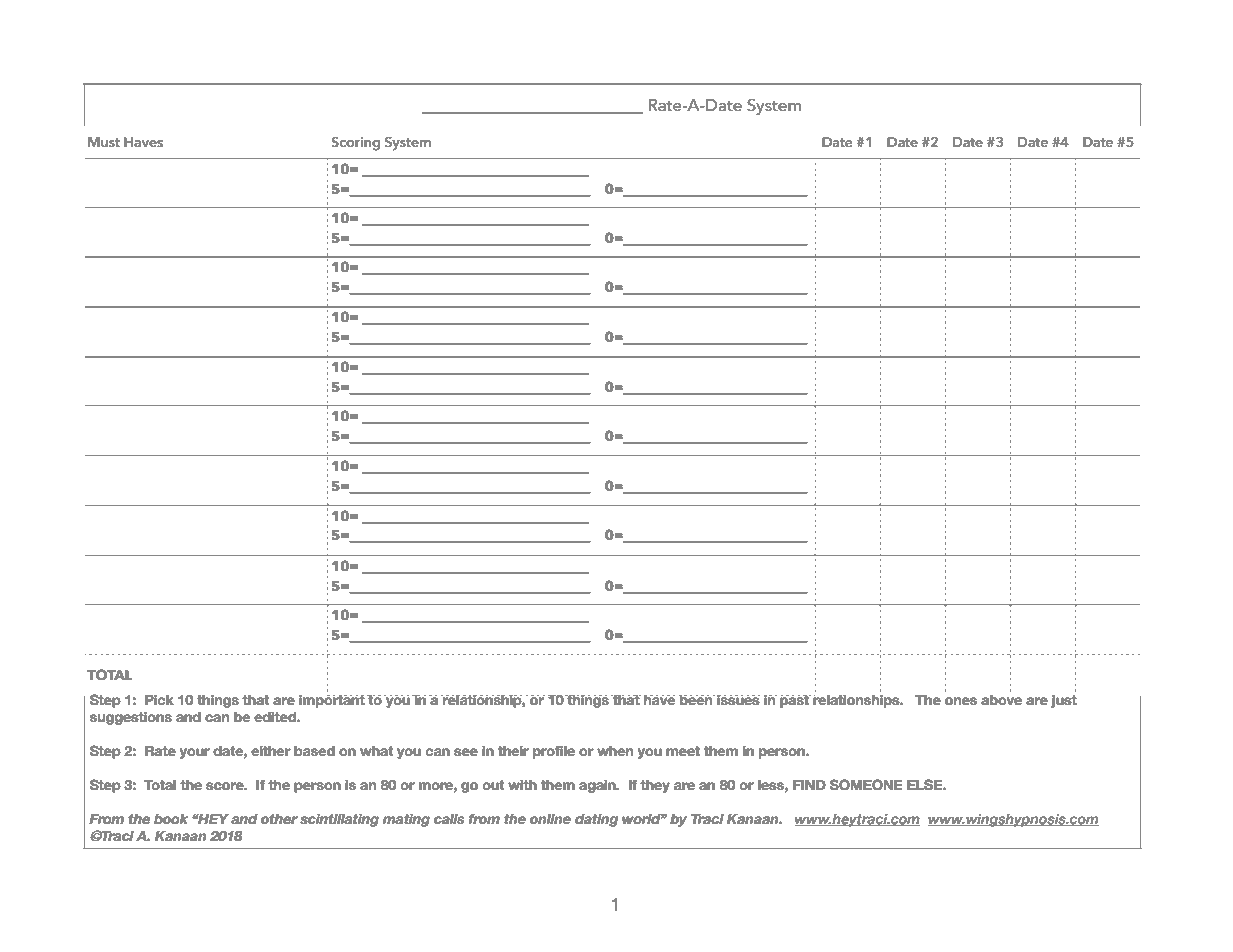 This document has height=952, width=1233. What do you see at coordinates (104, 142) in the document?
I see `Must` at bounding box center [104, 142].
